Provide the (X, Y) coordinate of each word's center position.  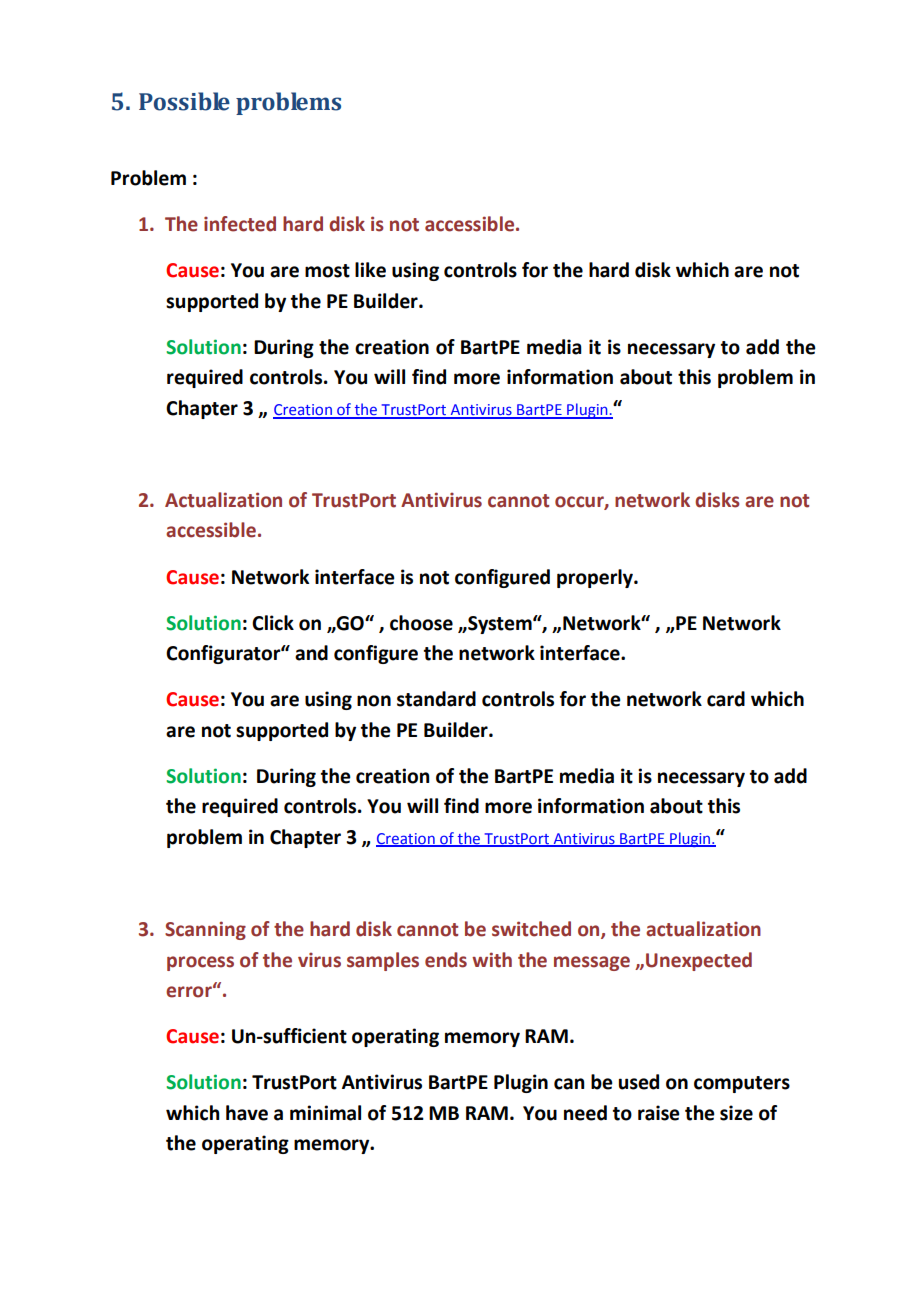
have (247, 1113)
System (500, 625)
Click (273, 623)
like (370, 270)
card (726, 699)
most (327, 271)
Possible (184, 101)
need (585, 1113)
